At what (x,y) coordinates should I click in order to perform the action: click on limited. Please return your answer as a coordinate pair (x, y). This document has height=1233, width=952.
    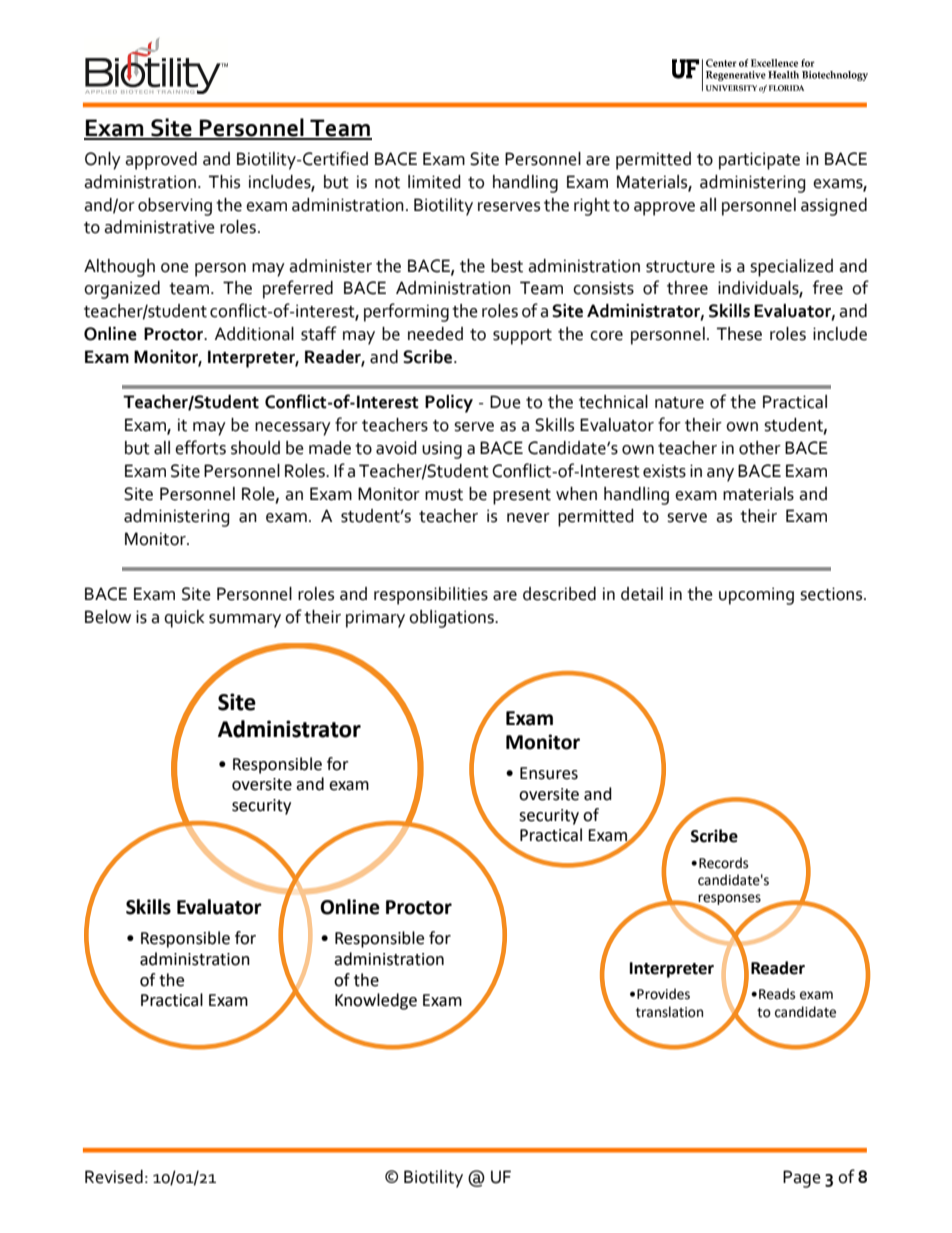
    Looking at the image, I should click on (434, 182).
